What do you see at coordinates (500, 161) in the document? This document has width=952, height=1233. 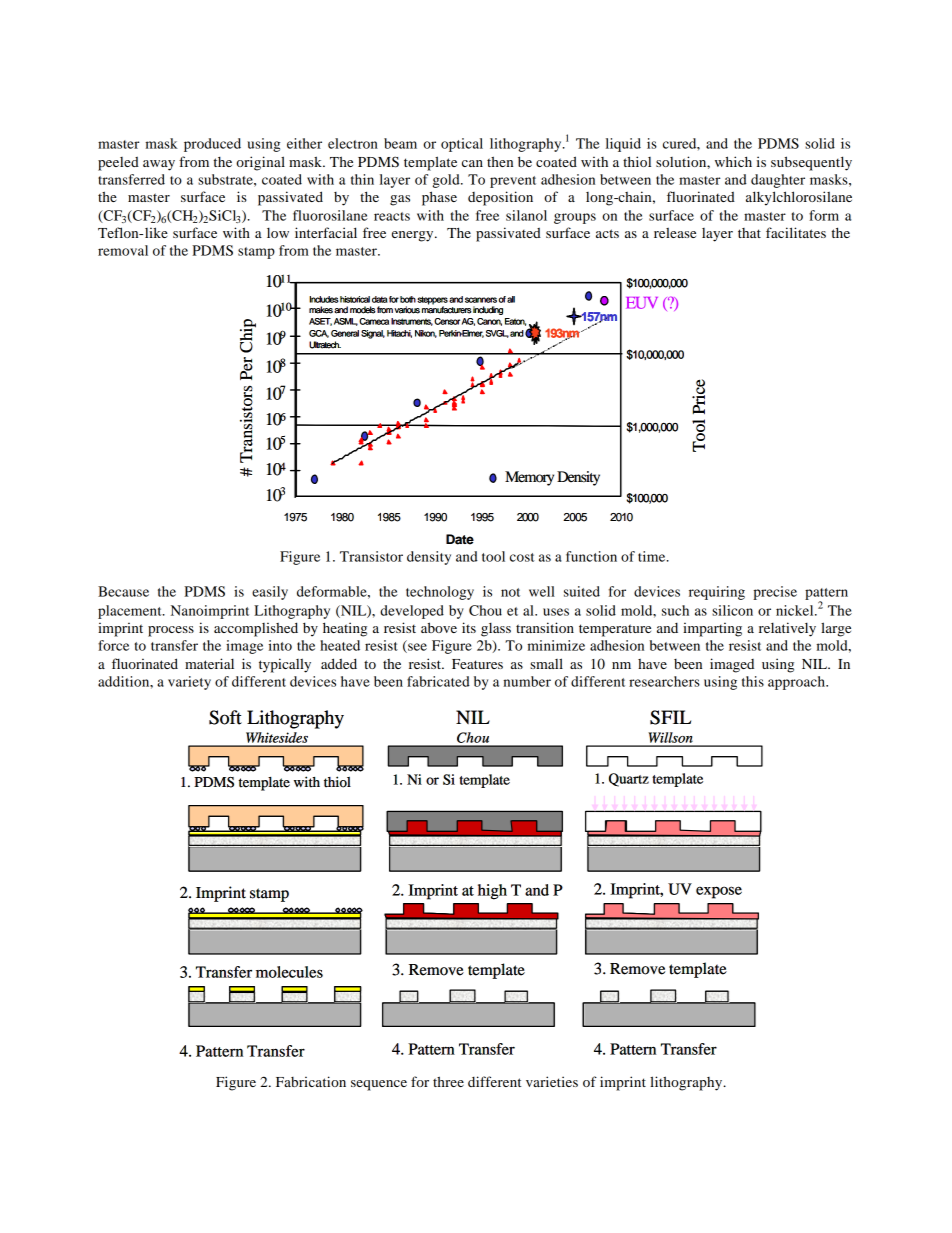 I see `then` at bounding box center [500, 161].
